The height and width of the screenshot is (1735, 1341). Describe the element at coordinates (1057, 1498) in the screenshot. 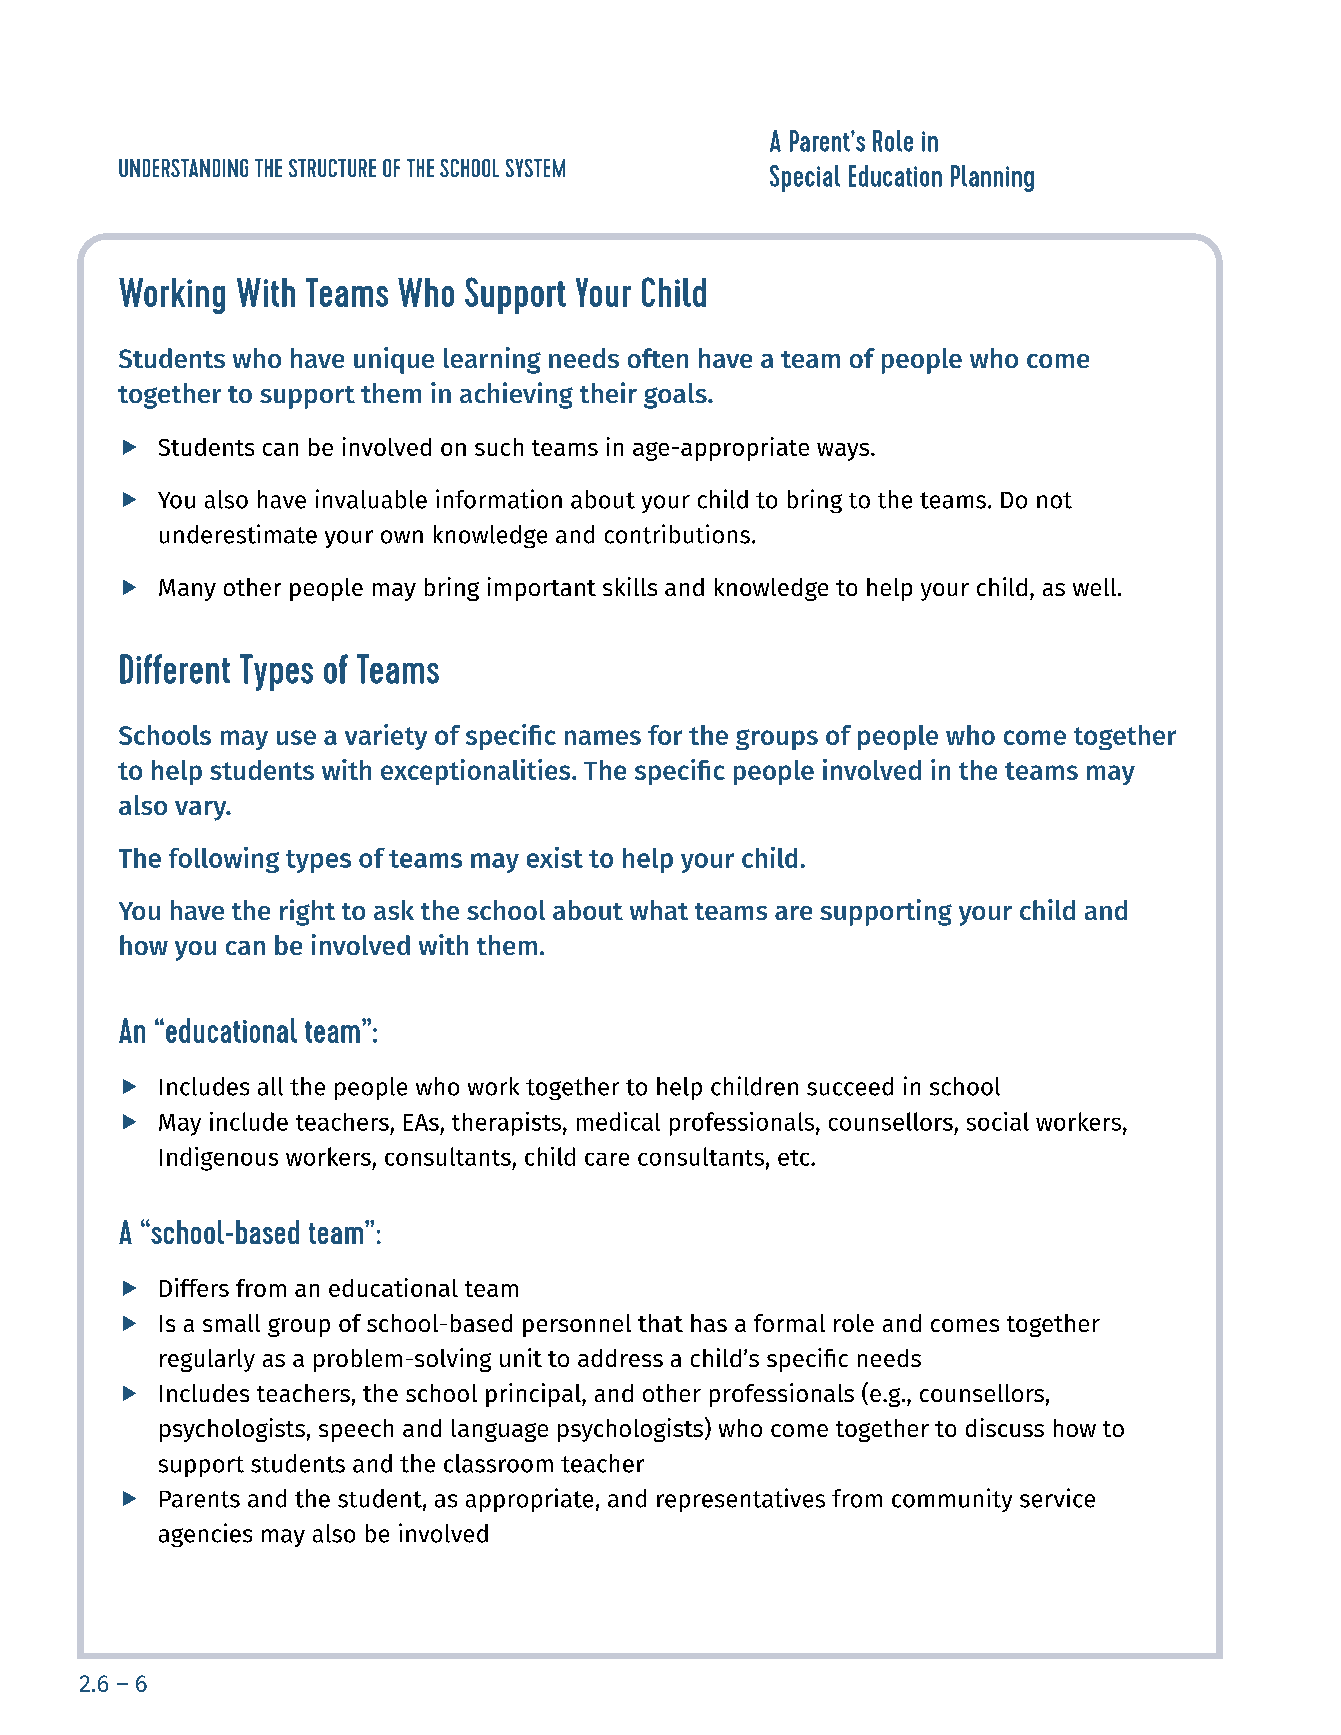

I see `service` at that location.
